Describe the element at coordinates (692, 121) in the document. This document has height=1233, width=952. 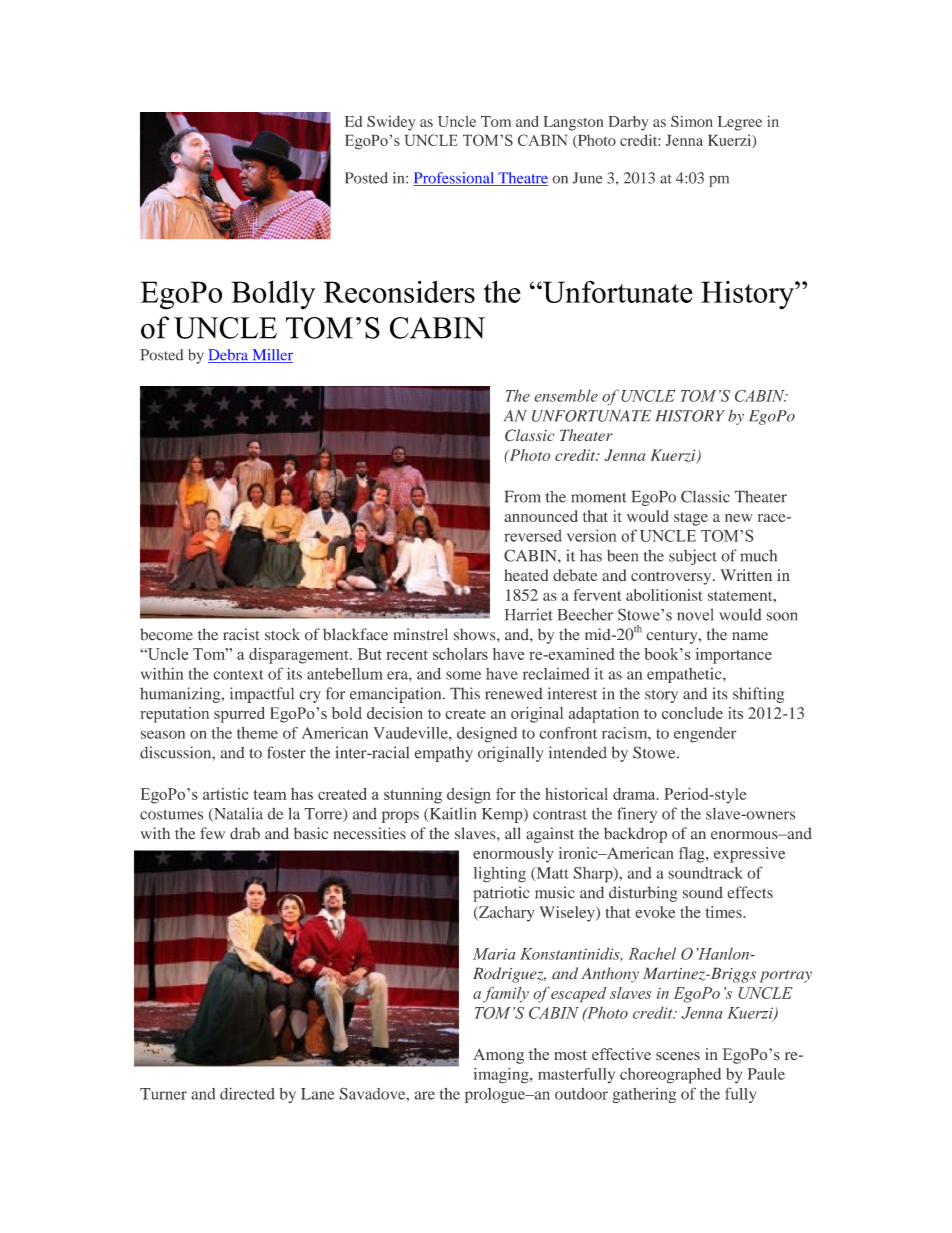
I see `Simon` at that location.
